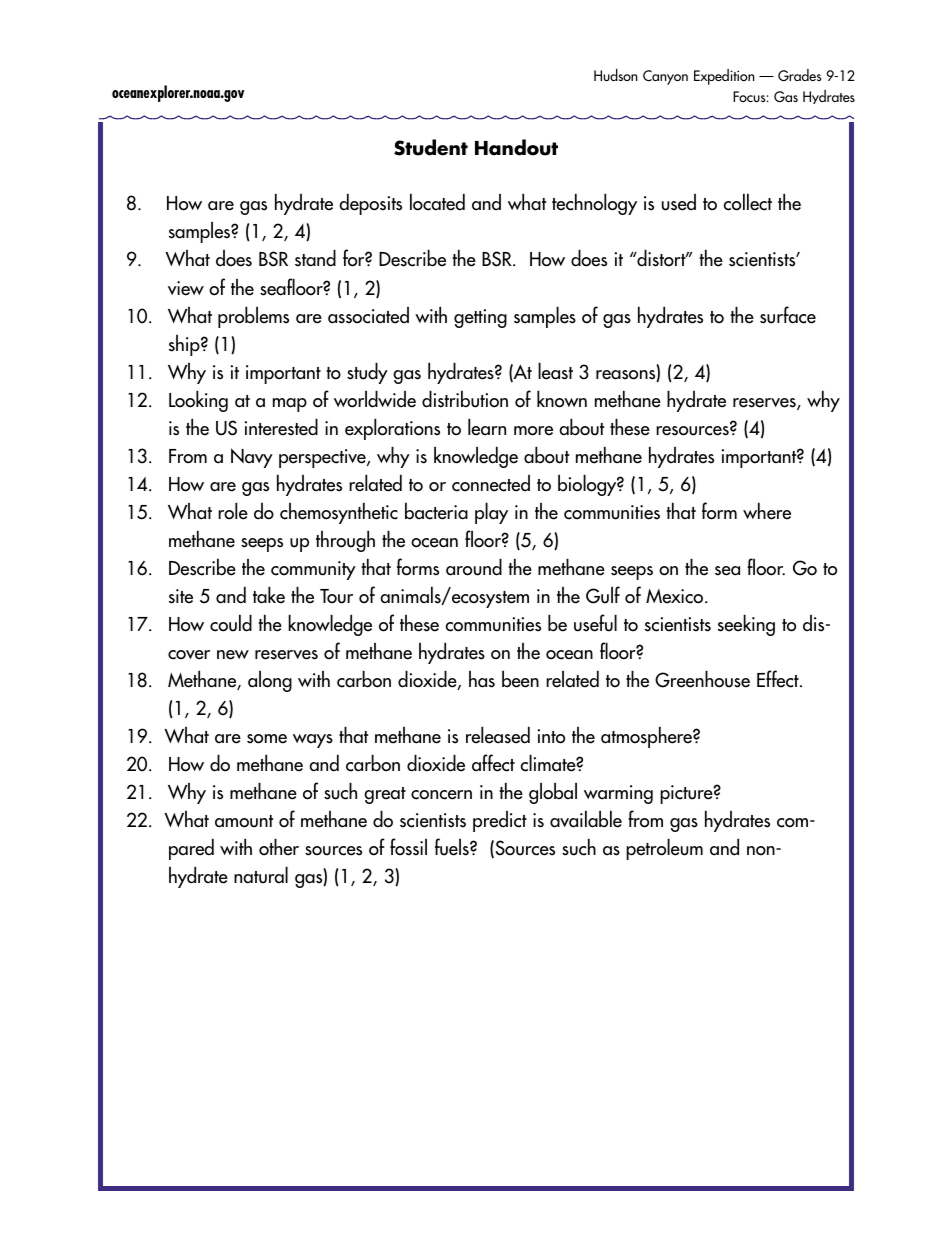 Image resolution: width=952 pixels, height=1233 pixels. Describe the element at coordinates (244, 821) in the screenshot. I see `amount` at that location.
